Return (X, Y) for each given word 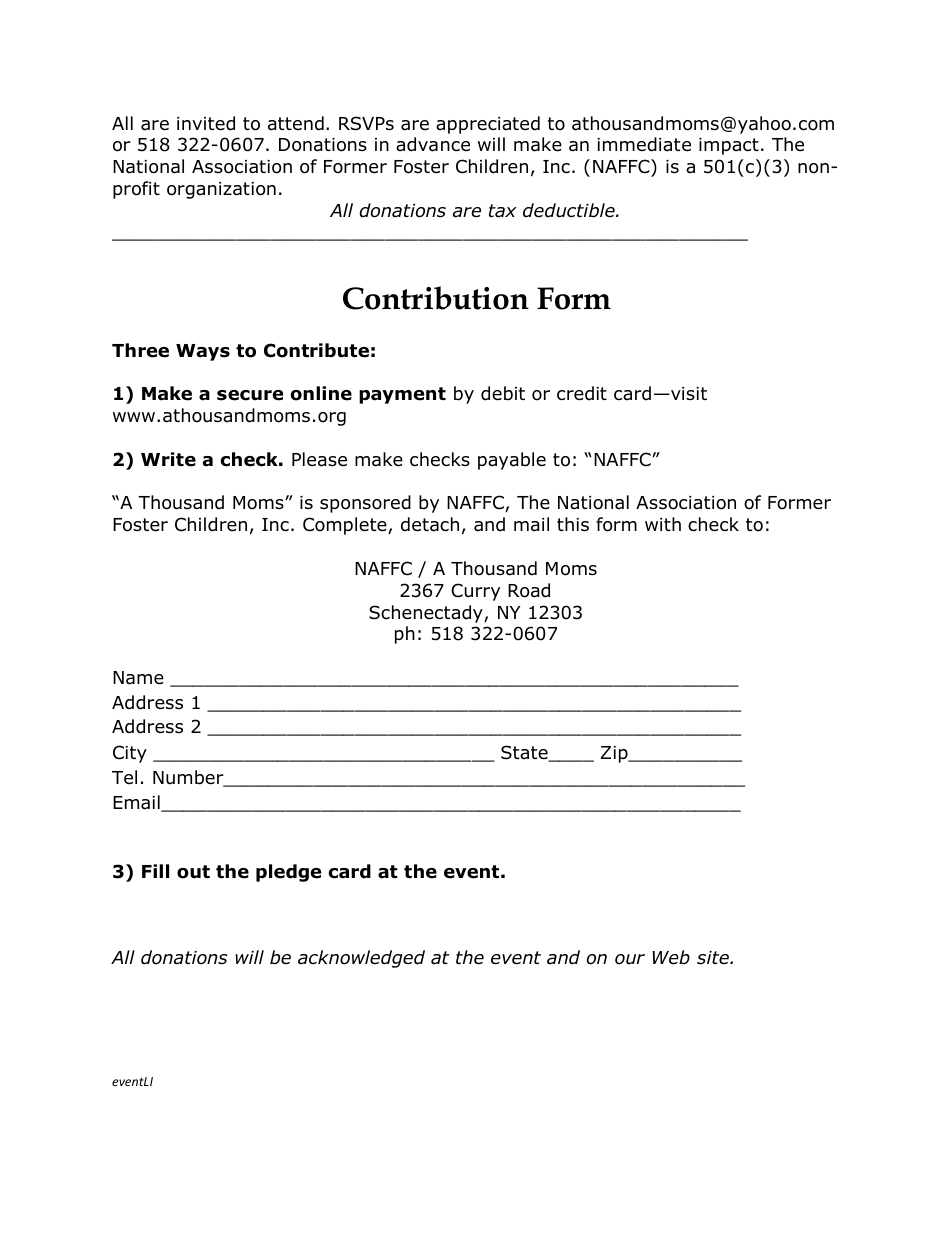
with (663, 524)
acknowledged (361, 959)
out (193, 872)
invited (206, 123)
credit (582, 393)
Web (671, 957)
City (130, 754)
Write (168, 459)
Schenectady (427, 614)
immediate (644, 144)
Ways (203, 352)
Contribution (436, 298)
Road (529, 590)
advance (433, 144)
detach (430, 524)
